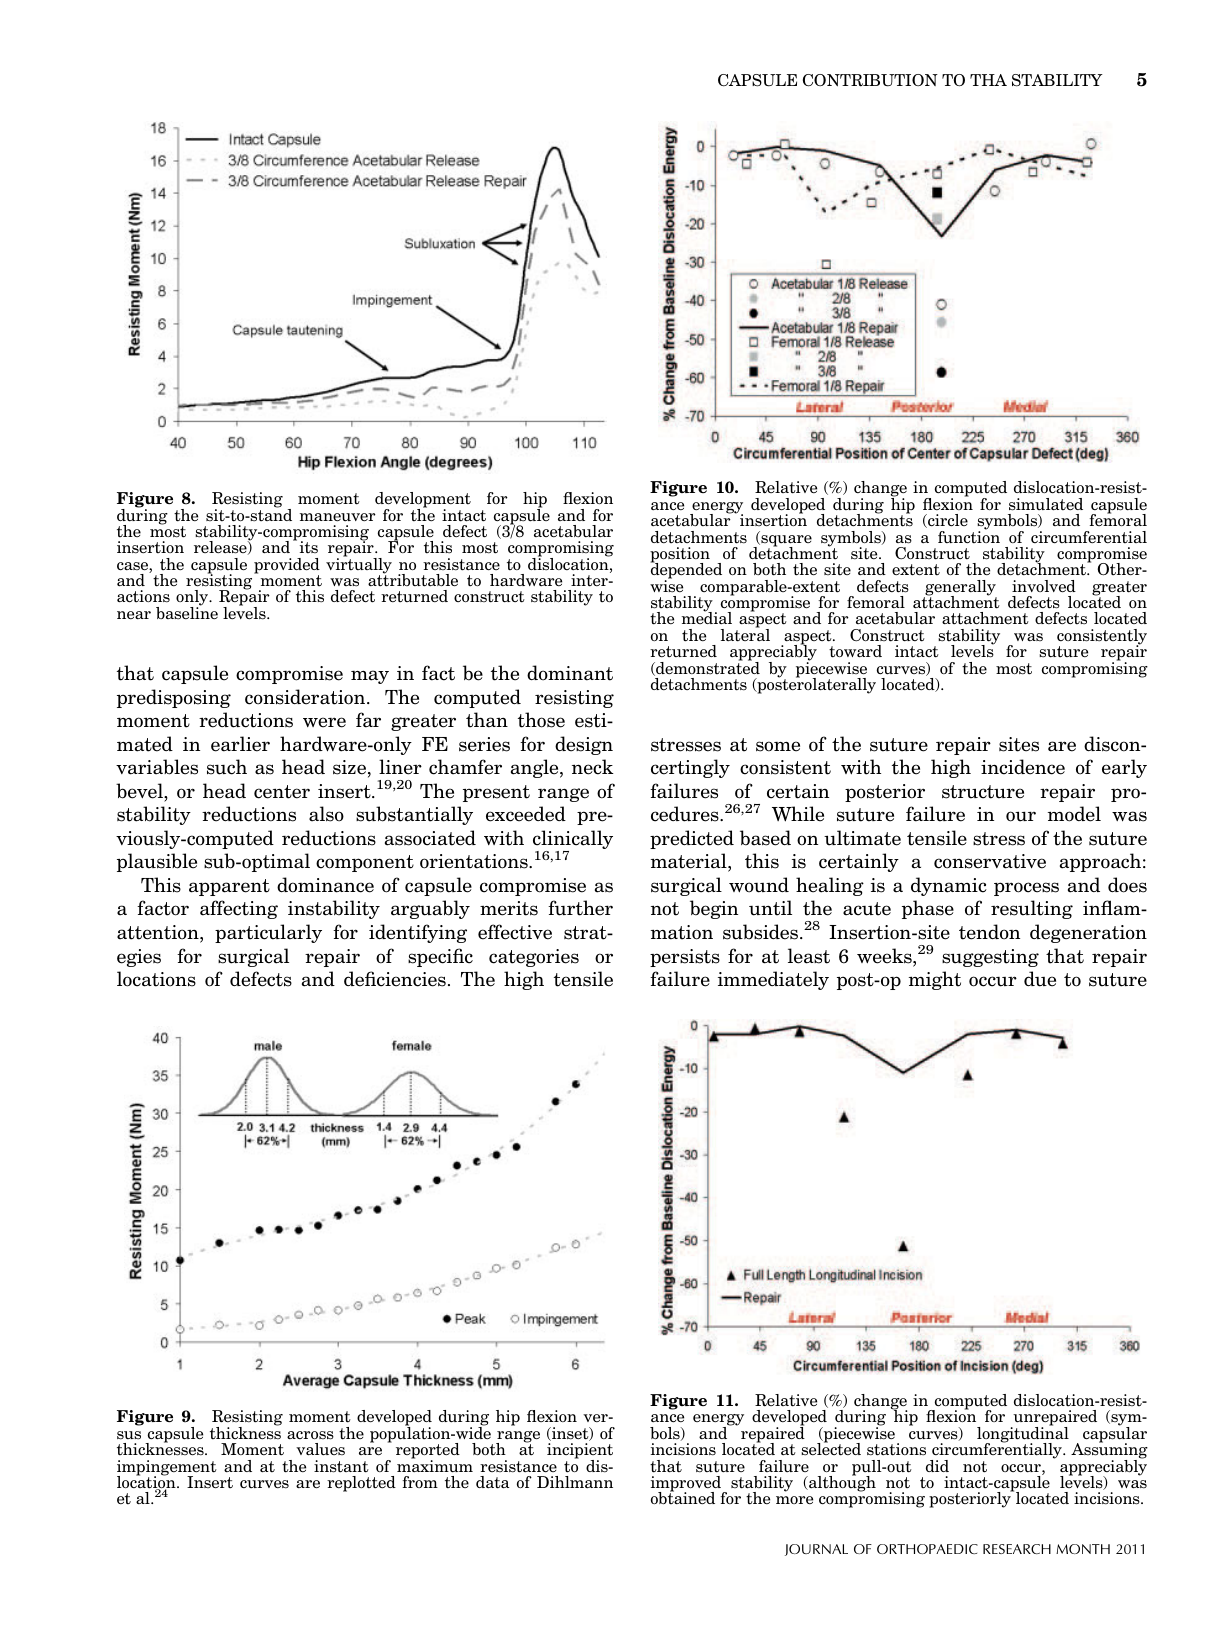  I want to click on development, so click(423, 501).
